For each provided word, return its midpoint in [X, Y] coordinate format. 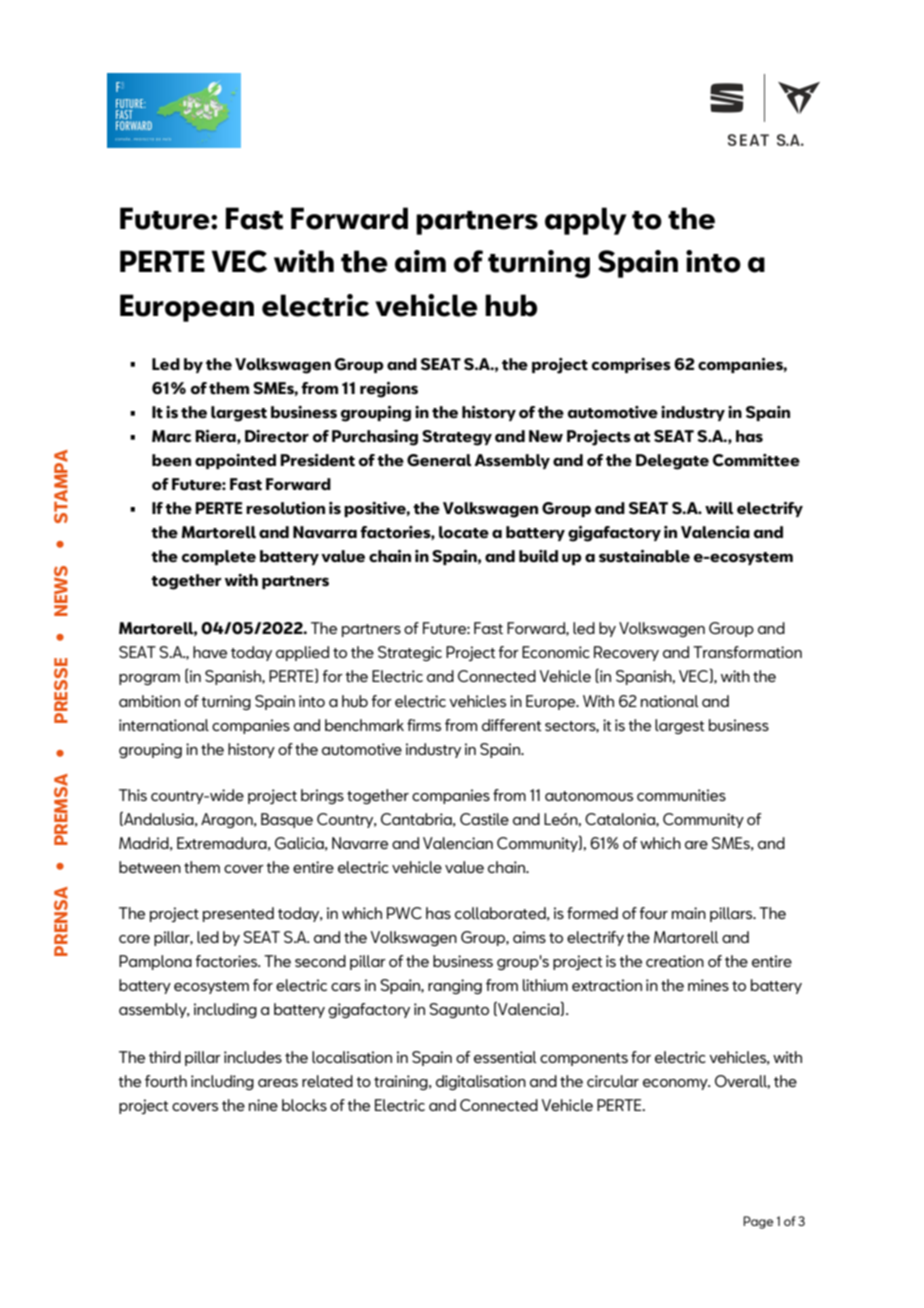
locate [464, 532]
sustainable [644, 556]
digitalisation [481, 1082]
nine [263, 1105]
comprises [631, 365]
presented [238, 914]
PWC [404, 913]
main [689, 913]
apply [586, 221]
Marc [172, 436]
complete [219, 557]
